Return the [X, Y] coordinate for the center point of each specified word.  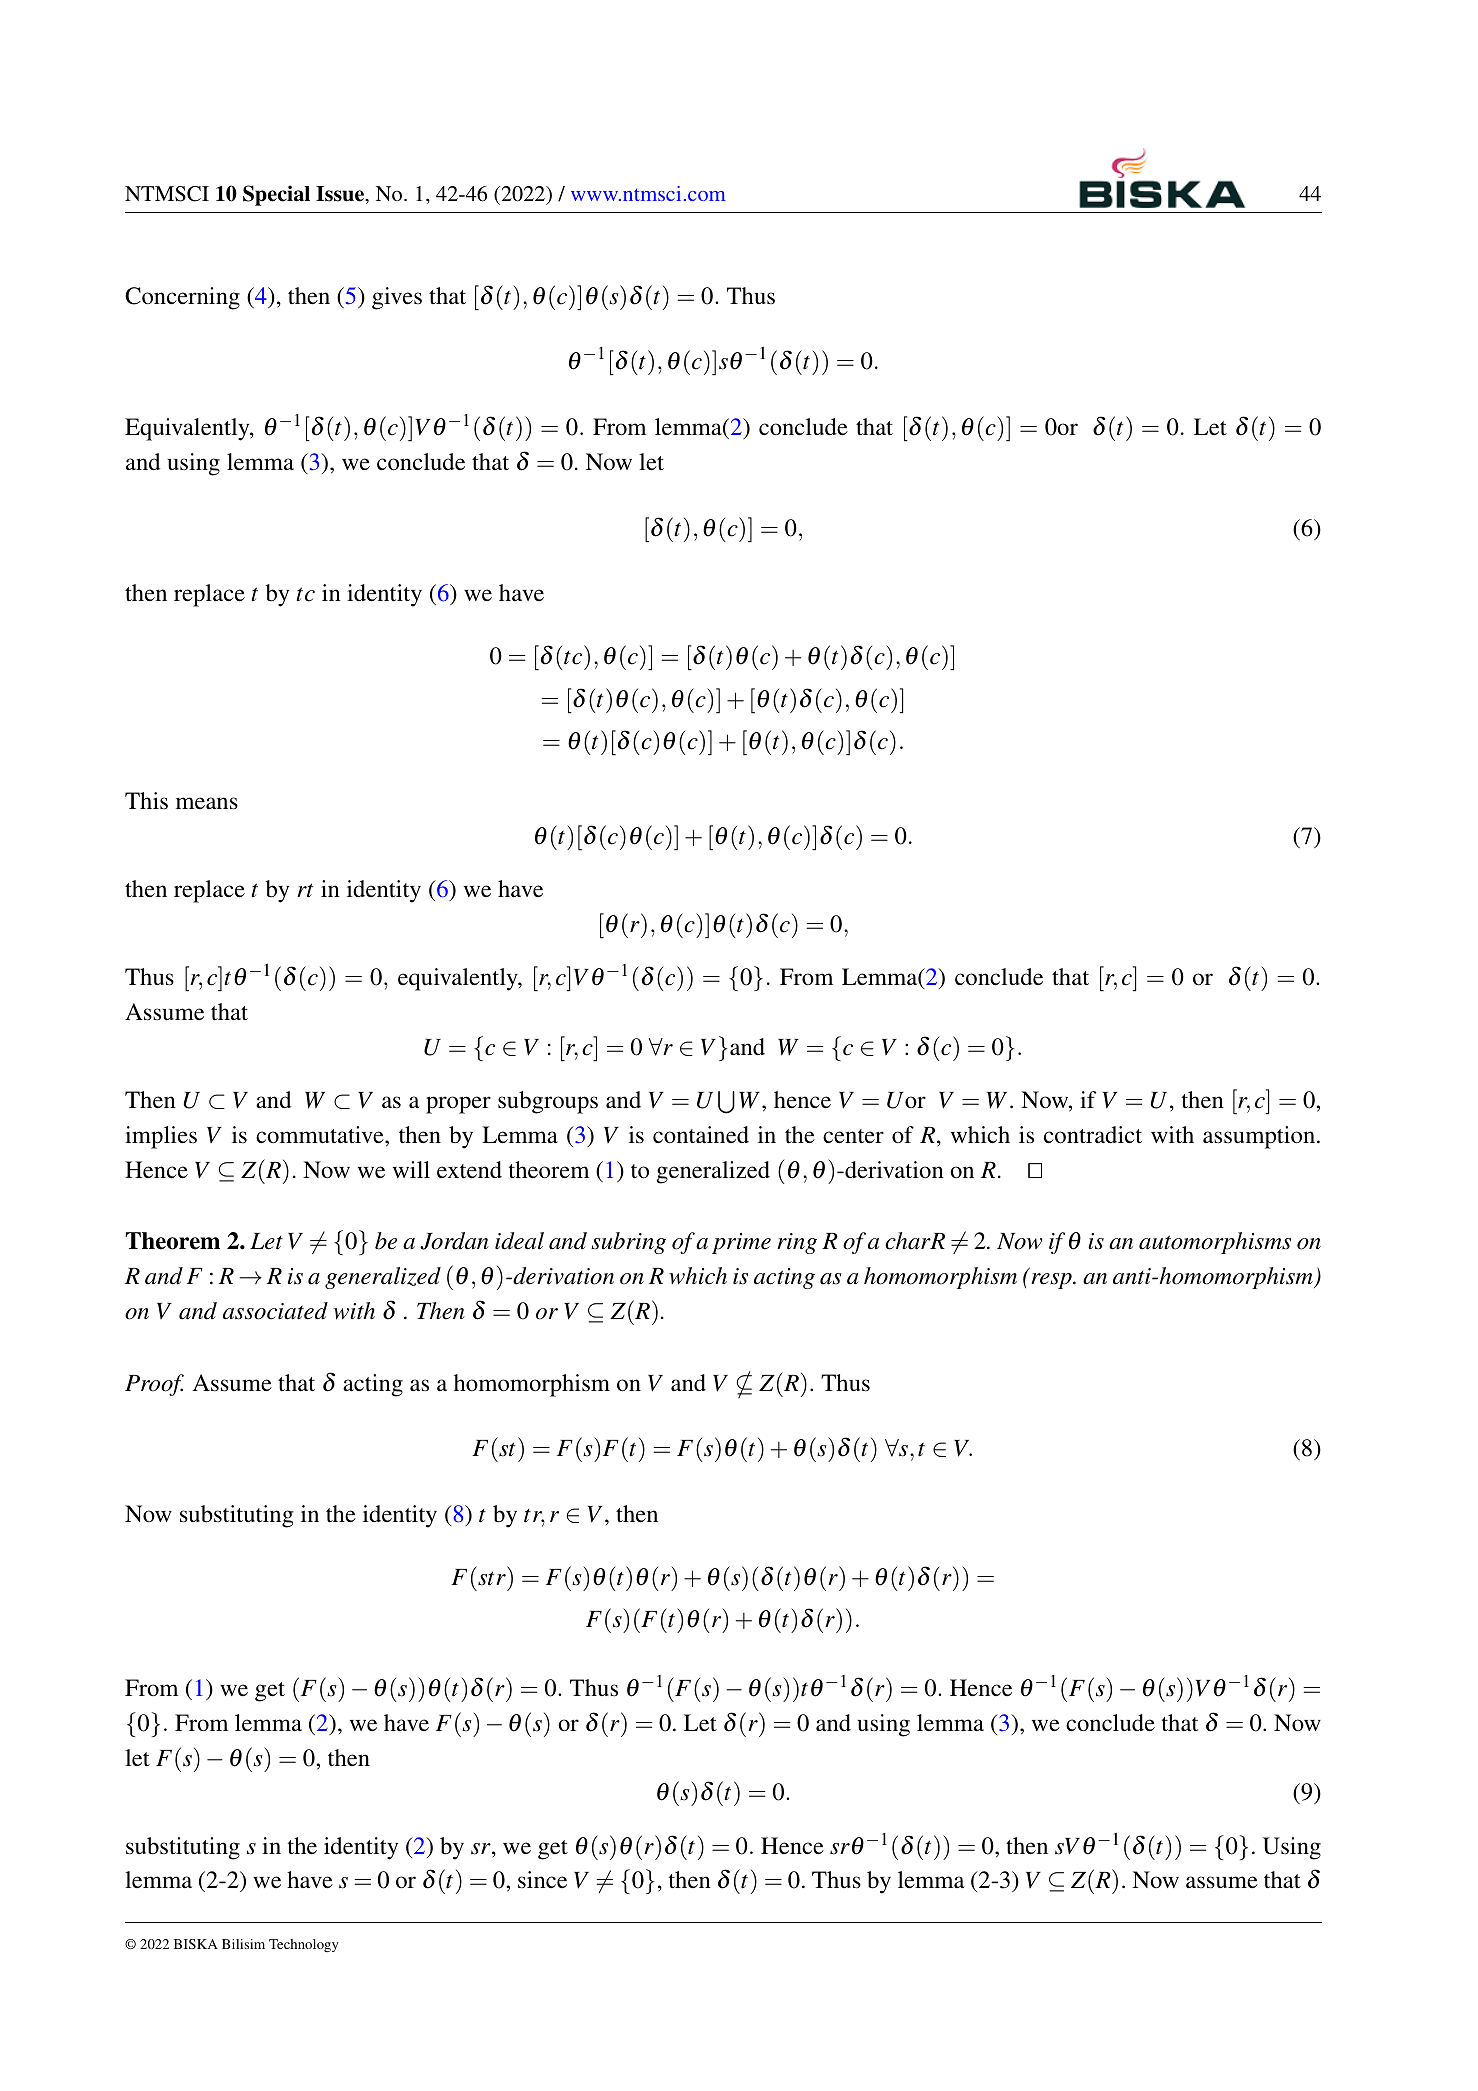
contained [701, 1134]
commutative [321, 1135]
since [542, 1879]
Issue [341, 195]
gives [397, 298]
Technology [304, 1945]
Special [276, 195]
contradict [1093, 1135]
